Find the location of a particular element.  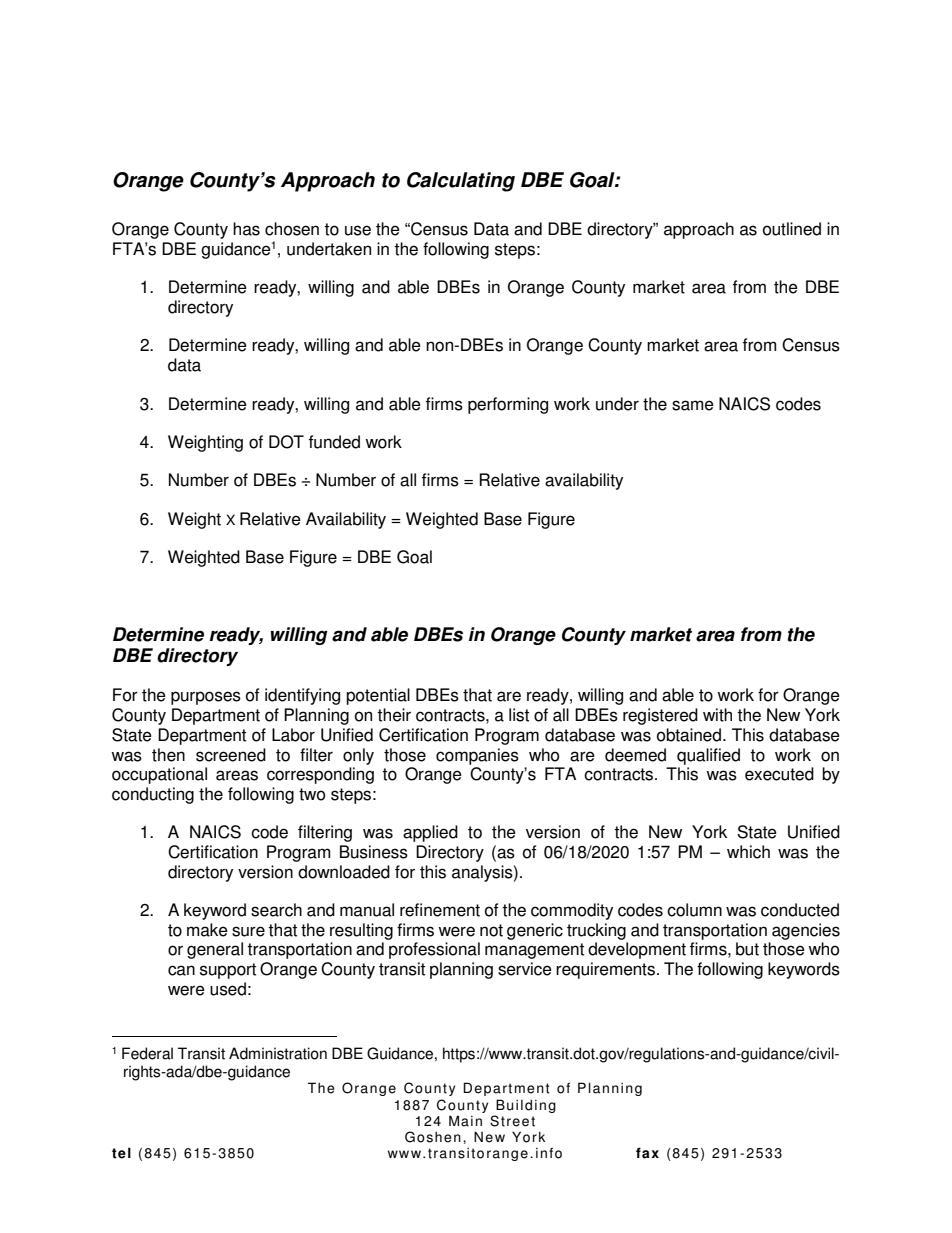

outlined is located at coordinates (792, 229).
